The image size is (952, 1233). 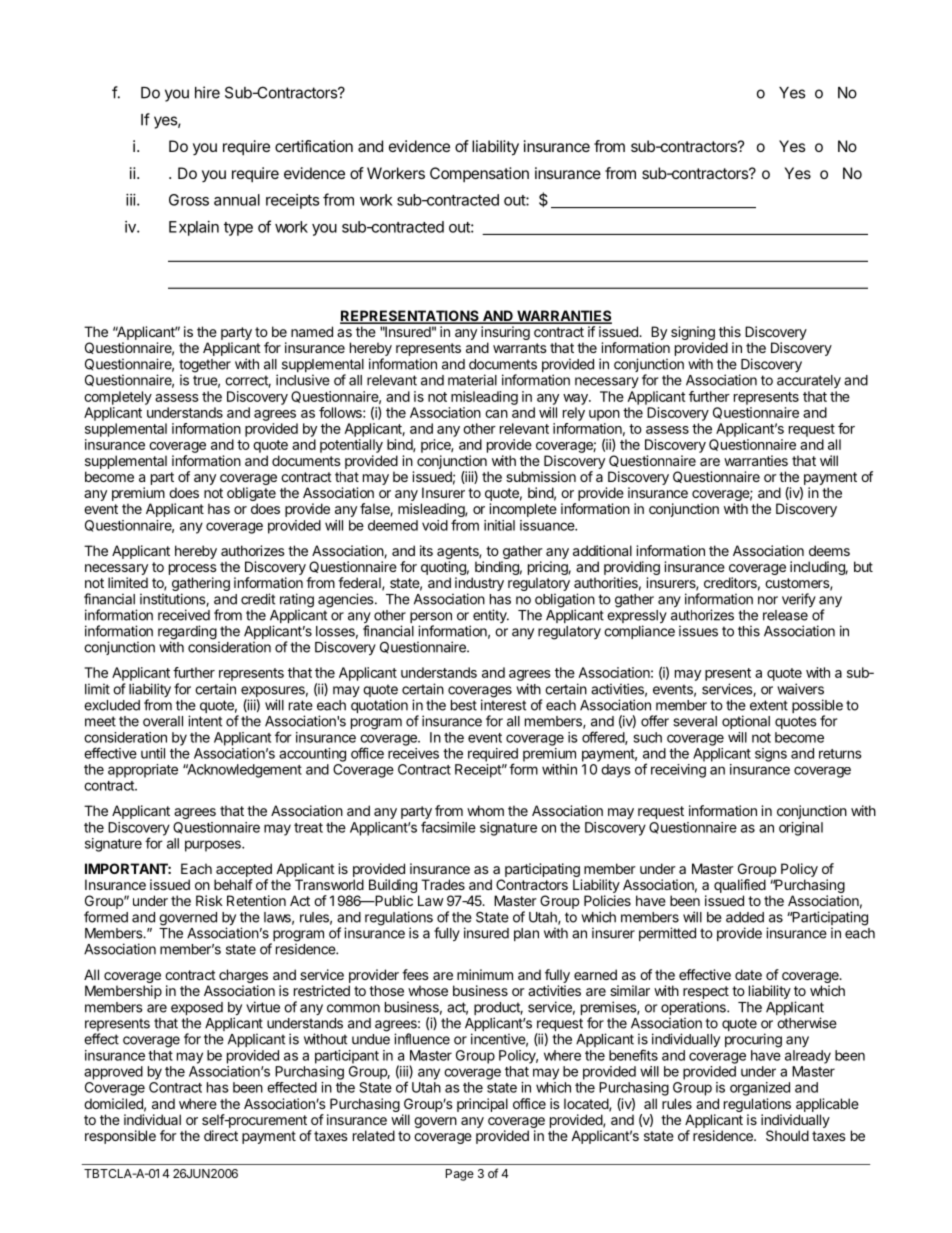 I want to click on signing, so click(x=693, y=334).
